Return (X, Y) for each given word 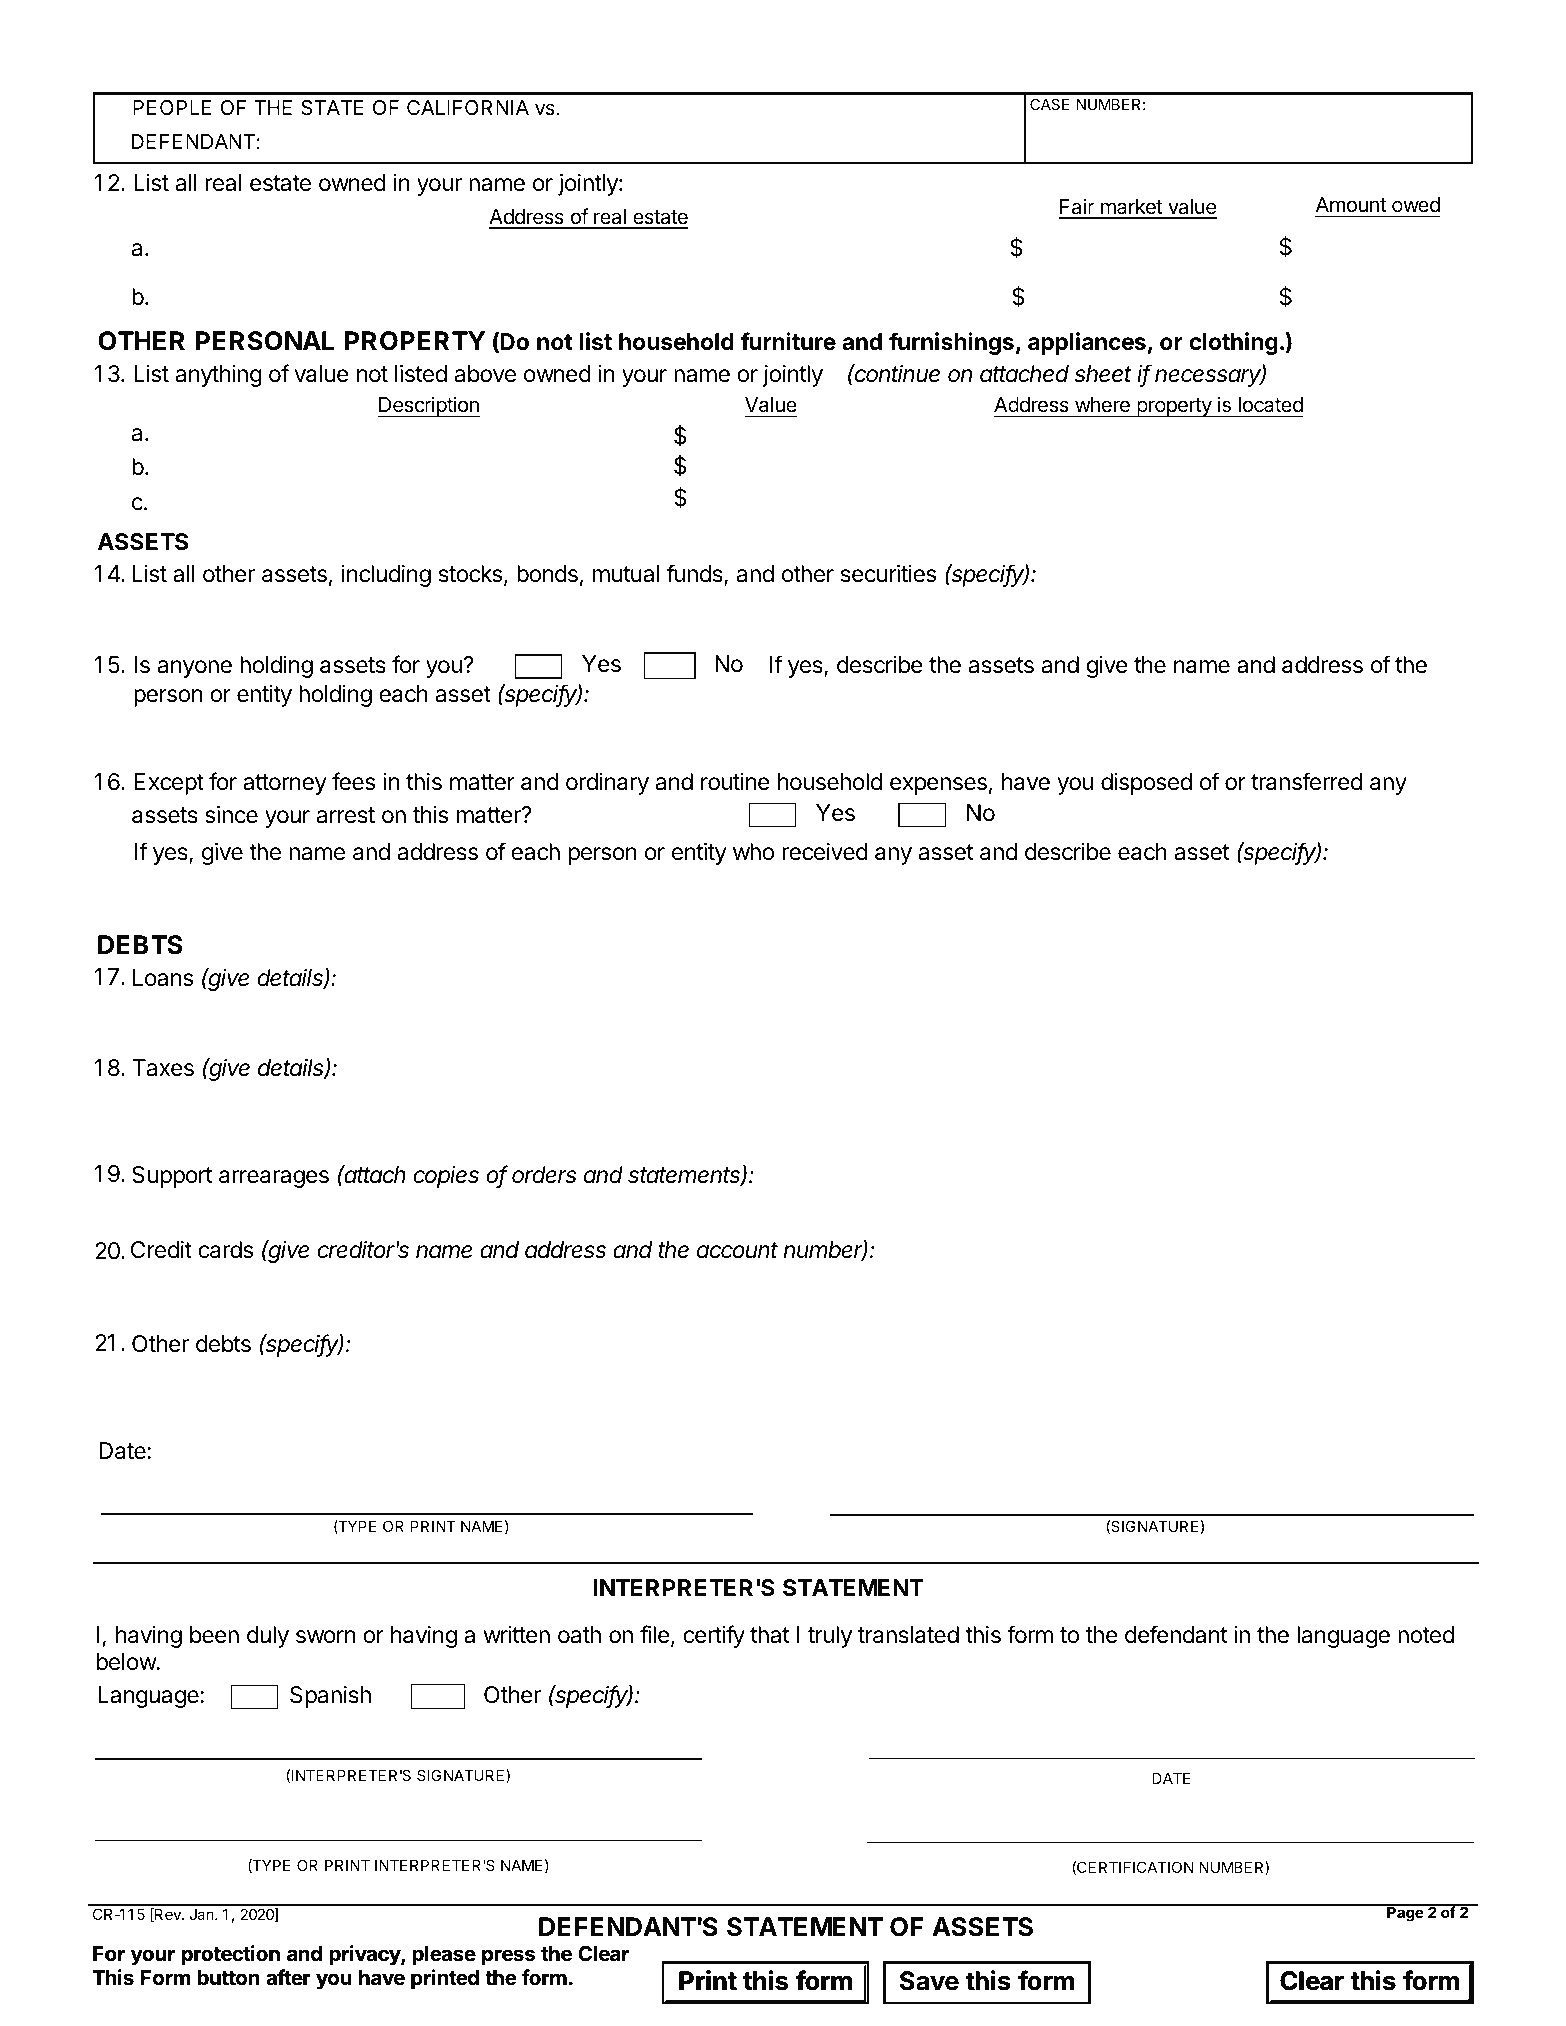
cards (226, 1250)
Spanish (330, 1697)
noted (1426, 1635)
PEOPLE (172, 107)
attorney (285, 784)
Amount (1351, 204)
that (770, 1635)
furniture (788, 341)
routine (735, 782)
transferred (1306, 781)
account (737, 1250)
